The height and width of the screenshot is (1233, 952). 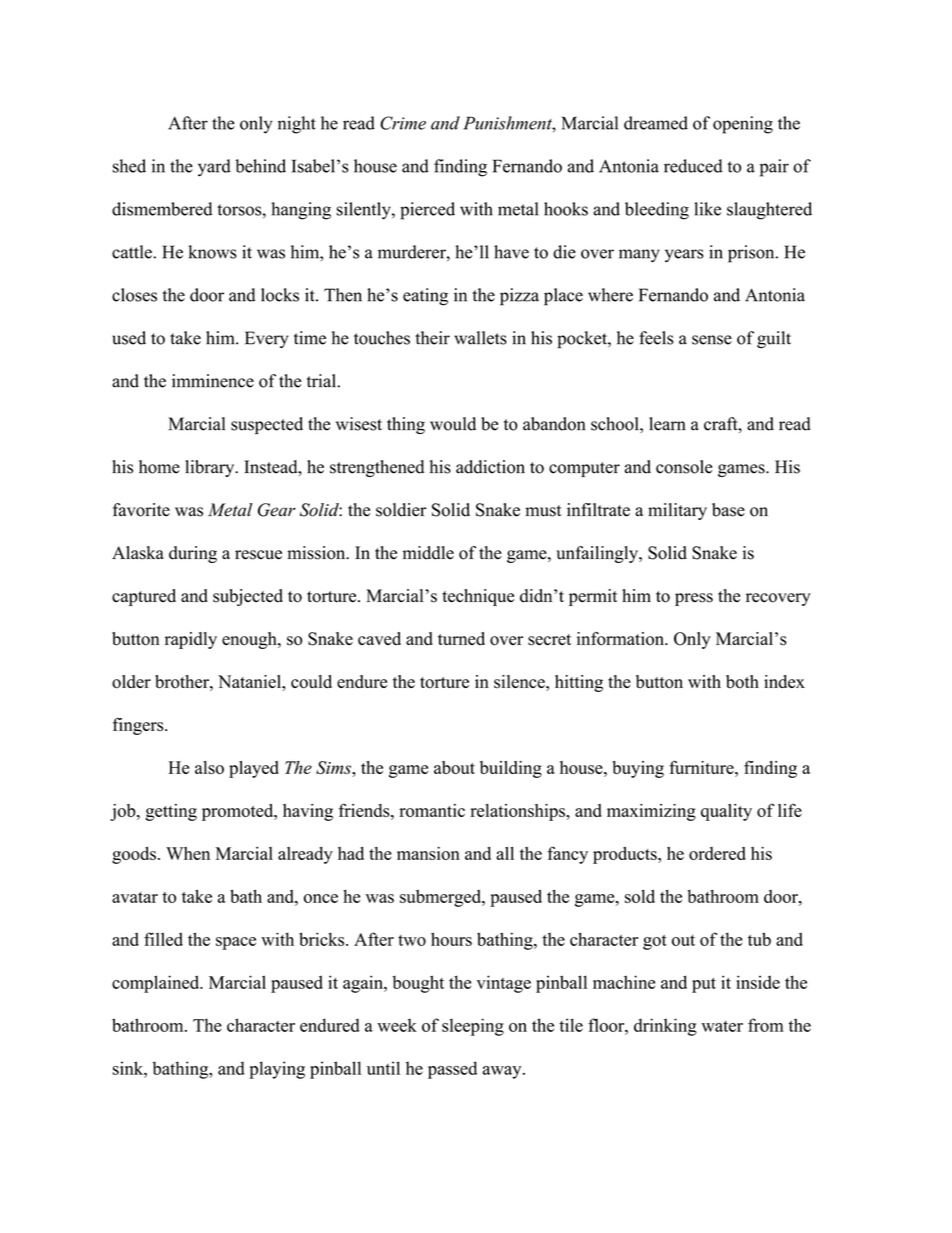 What do you see at coordinates (403, 123) in the screenshot?
I see `Crime` at bounding box center [403, 123].
